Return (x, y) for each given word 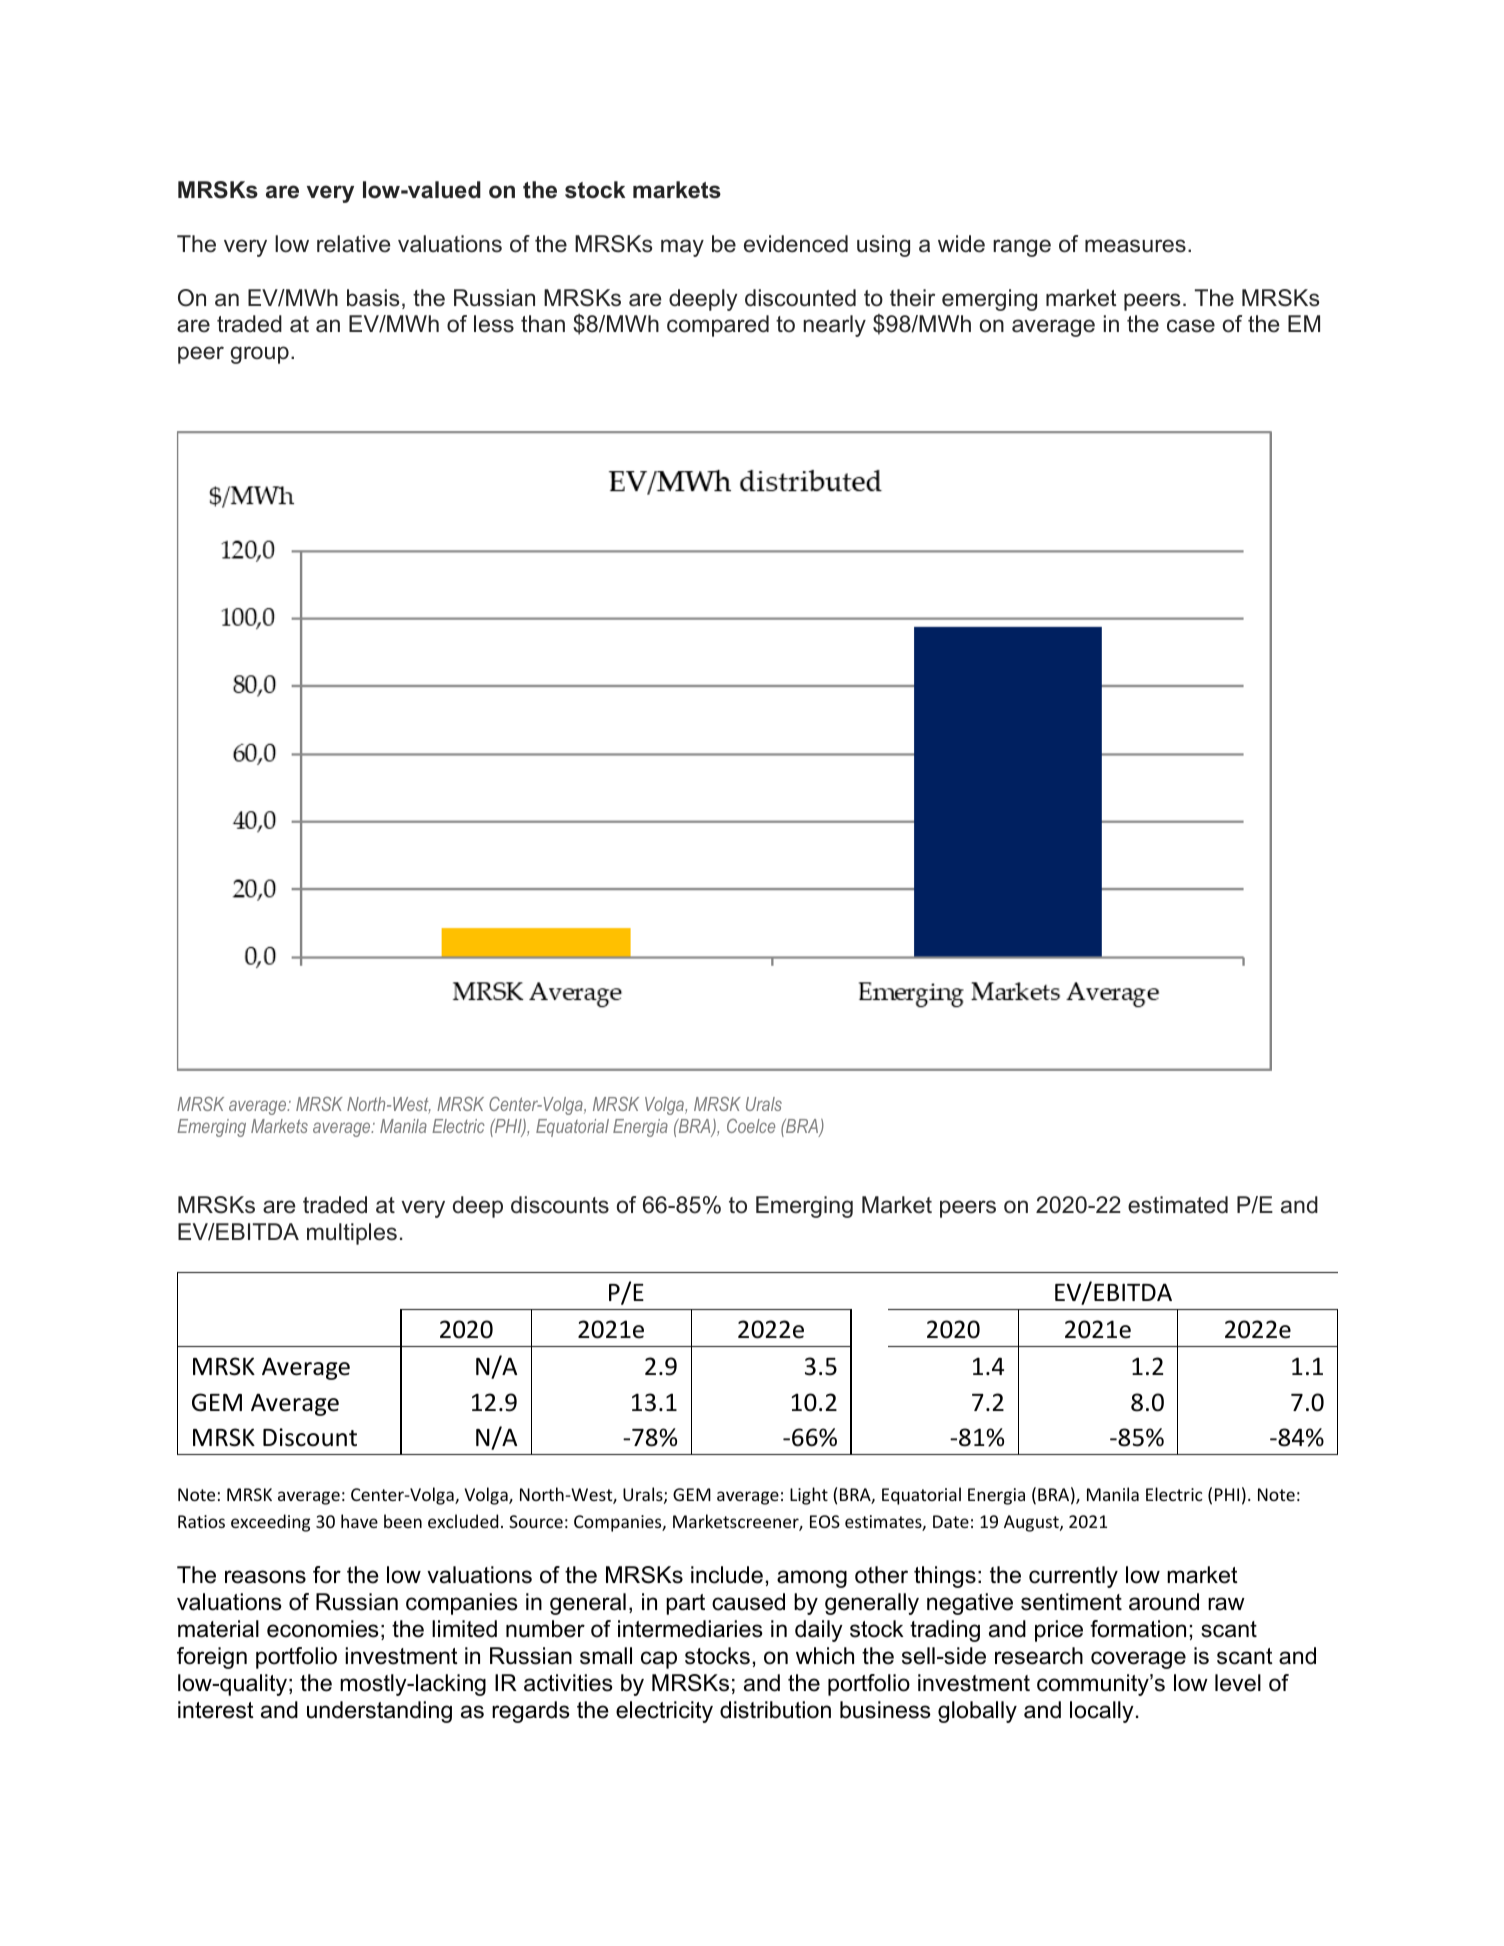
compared (718, 326)
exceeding (270, 1523)
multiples (352, 1234)
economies (323, 1629)
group (260, 355)
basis (373, 298)
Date (951, 1521)
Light (809, 1496)
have (359, 1521)
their (912, 298)
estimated (1178, 1205)
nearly (834, 326)
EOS (825, 1521)
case (1191, 326)
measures (1135, 246)
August (1032, 1523)
